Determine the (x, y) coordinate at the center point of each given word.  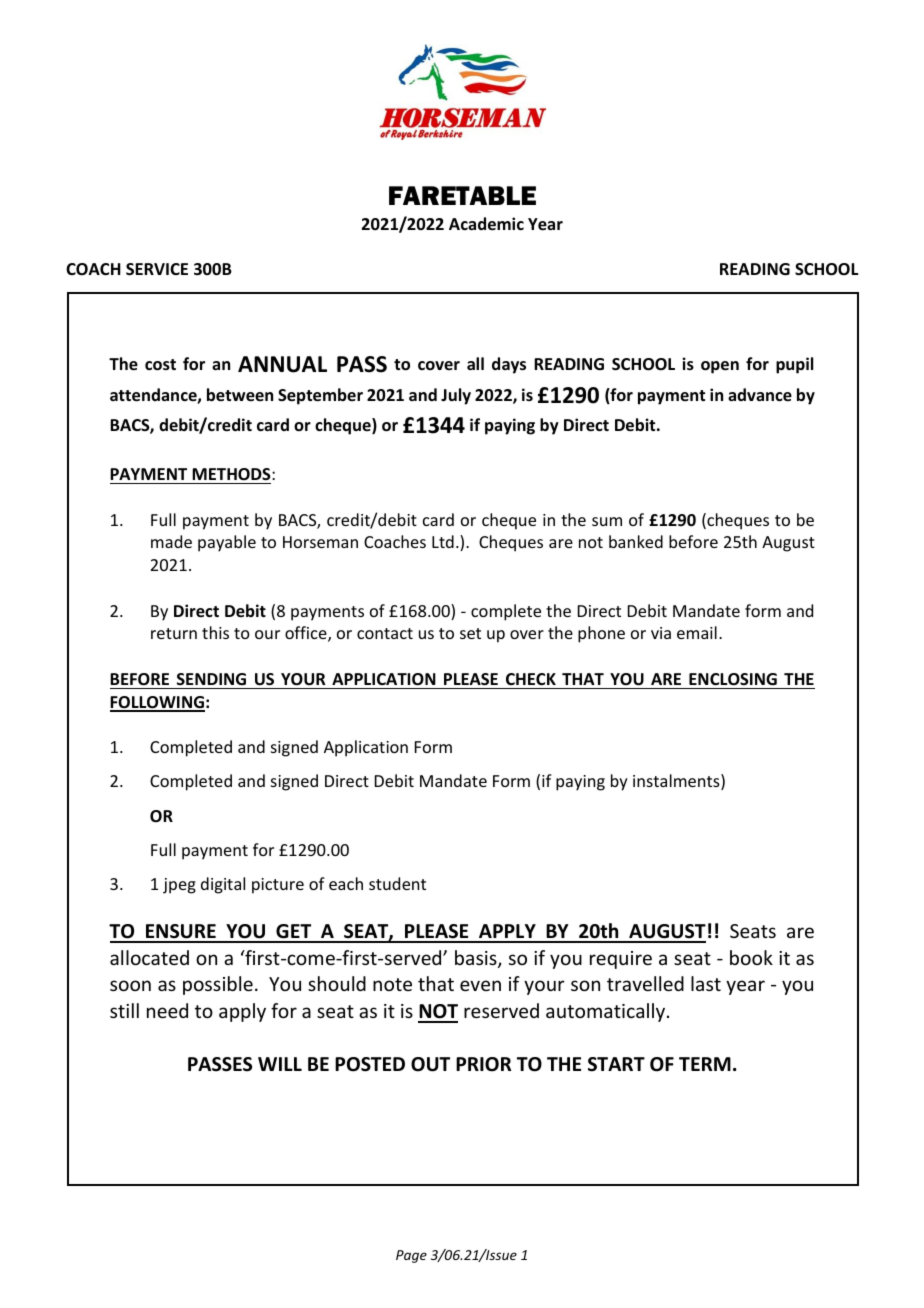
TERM (705, 1064)
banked (636, 541)
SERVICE (157, 269)
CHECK (531, 679)
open (720, 367)
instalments (677, 782)
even (480, 985)
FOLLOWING (157, 703)
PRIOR (483, 1064)
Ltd (443, 541)
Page (411, 1256)
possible (218, 985)
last (706, 983)
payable (227, 543)
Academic (486, 224)
